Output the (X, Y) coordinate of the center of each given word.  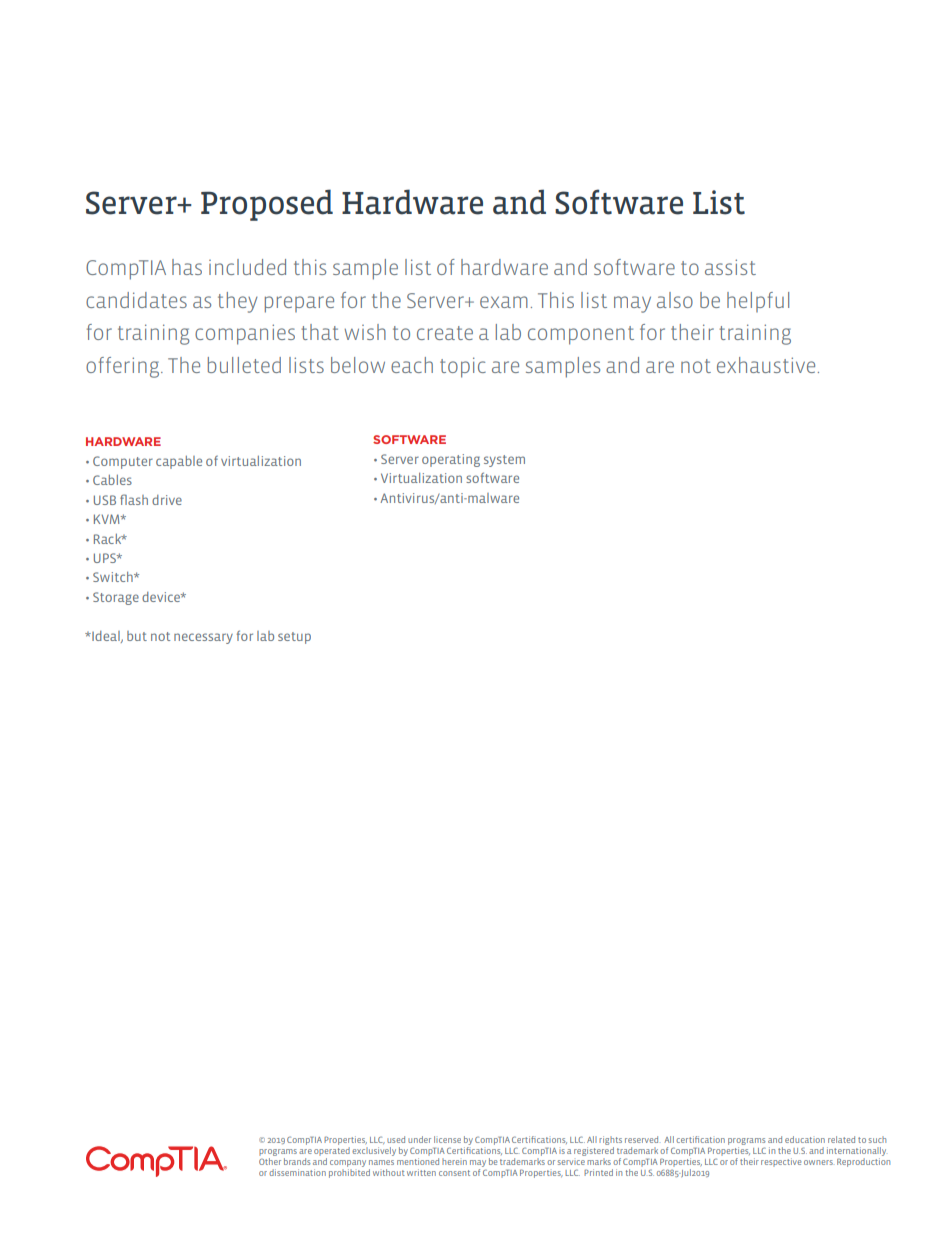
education (805, 1139)
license (447, 1139)
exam (504, 302)
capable (179, 462)
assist (730, 267)
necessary (203, 638)
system (504, 461)
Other (270, 1161)
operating (451, 460)
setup (294, 638)
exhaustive (766, 365)
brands (297, 1161)
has (187, 267)
